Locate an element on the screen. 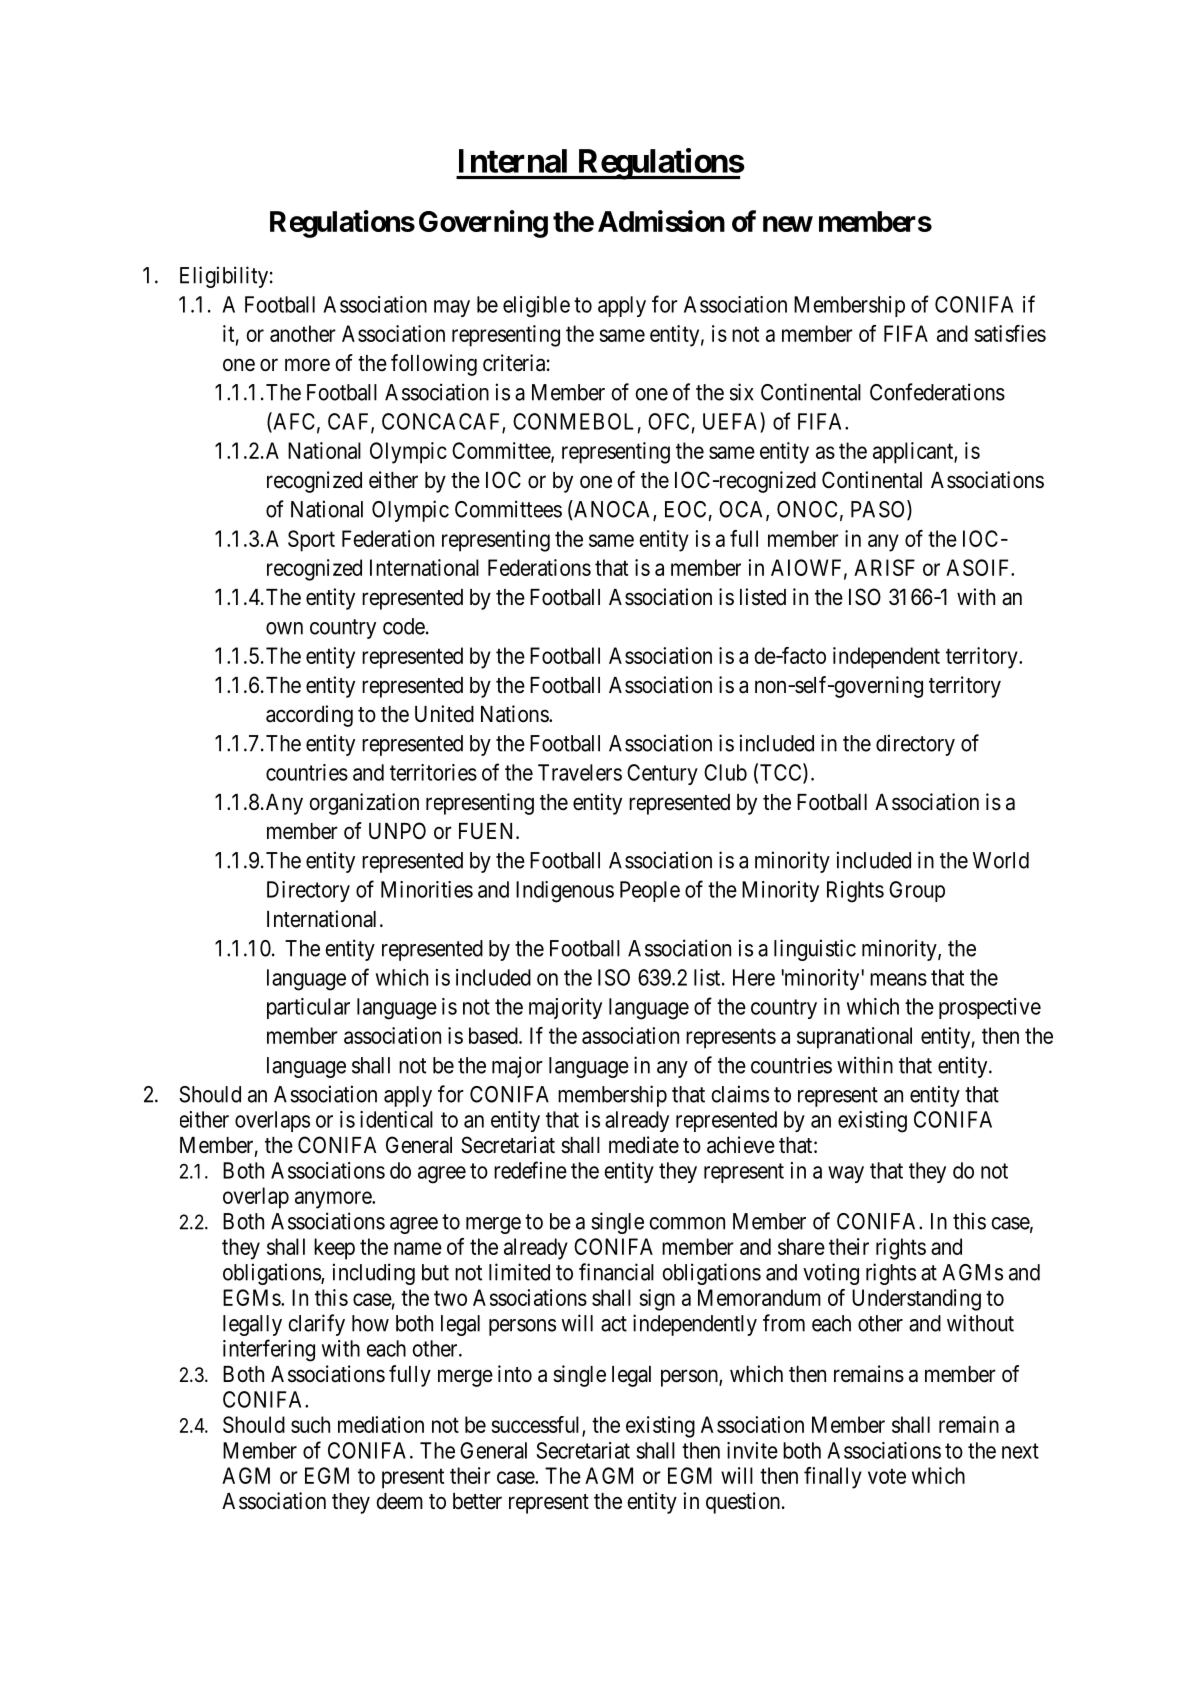  such is located at coordinates (310, 1424).
